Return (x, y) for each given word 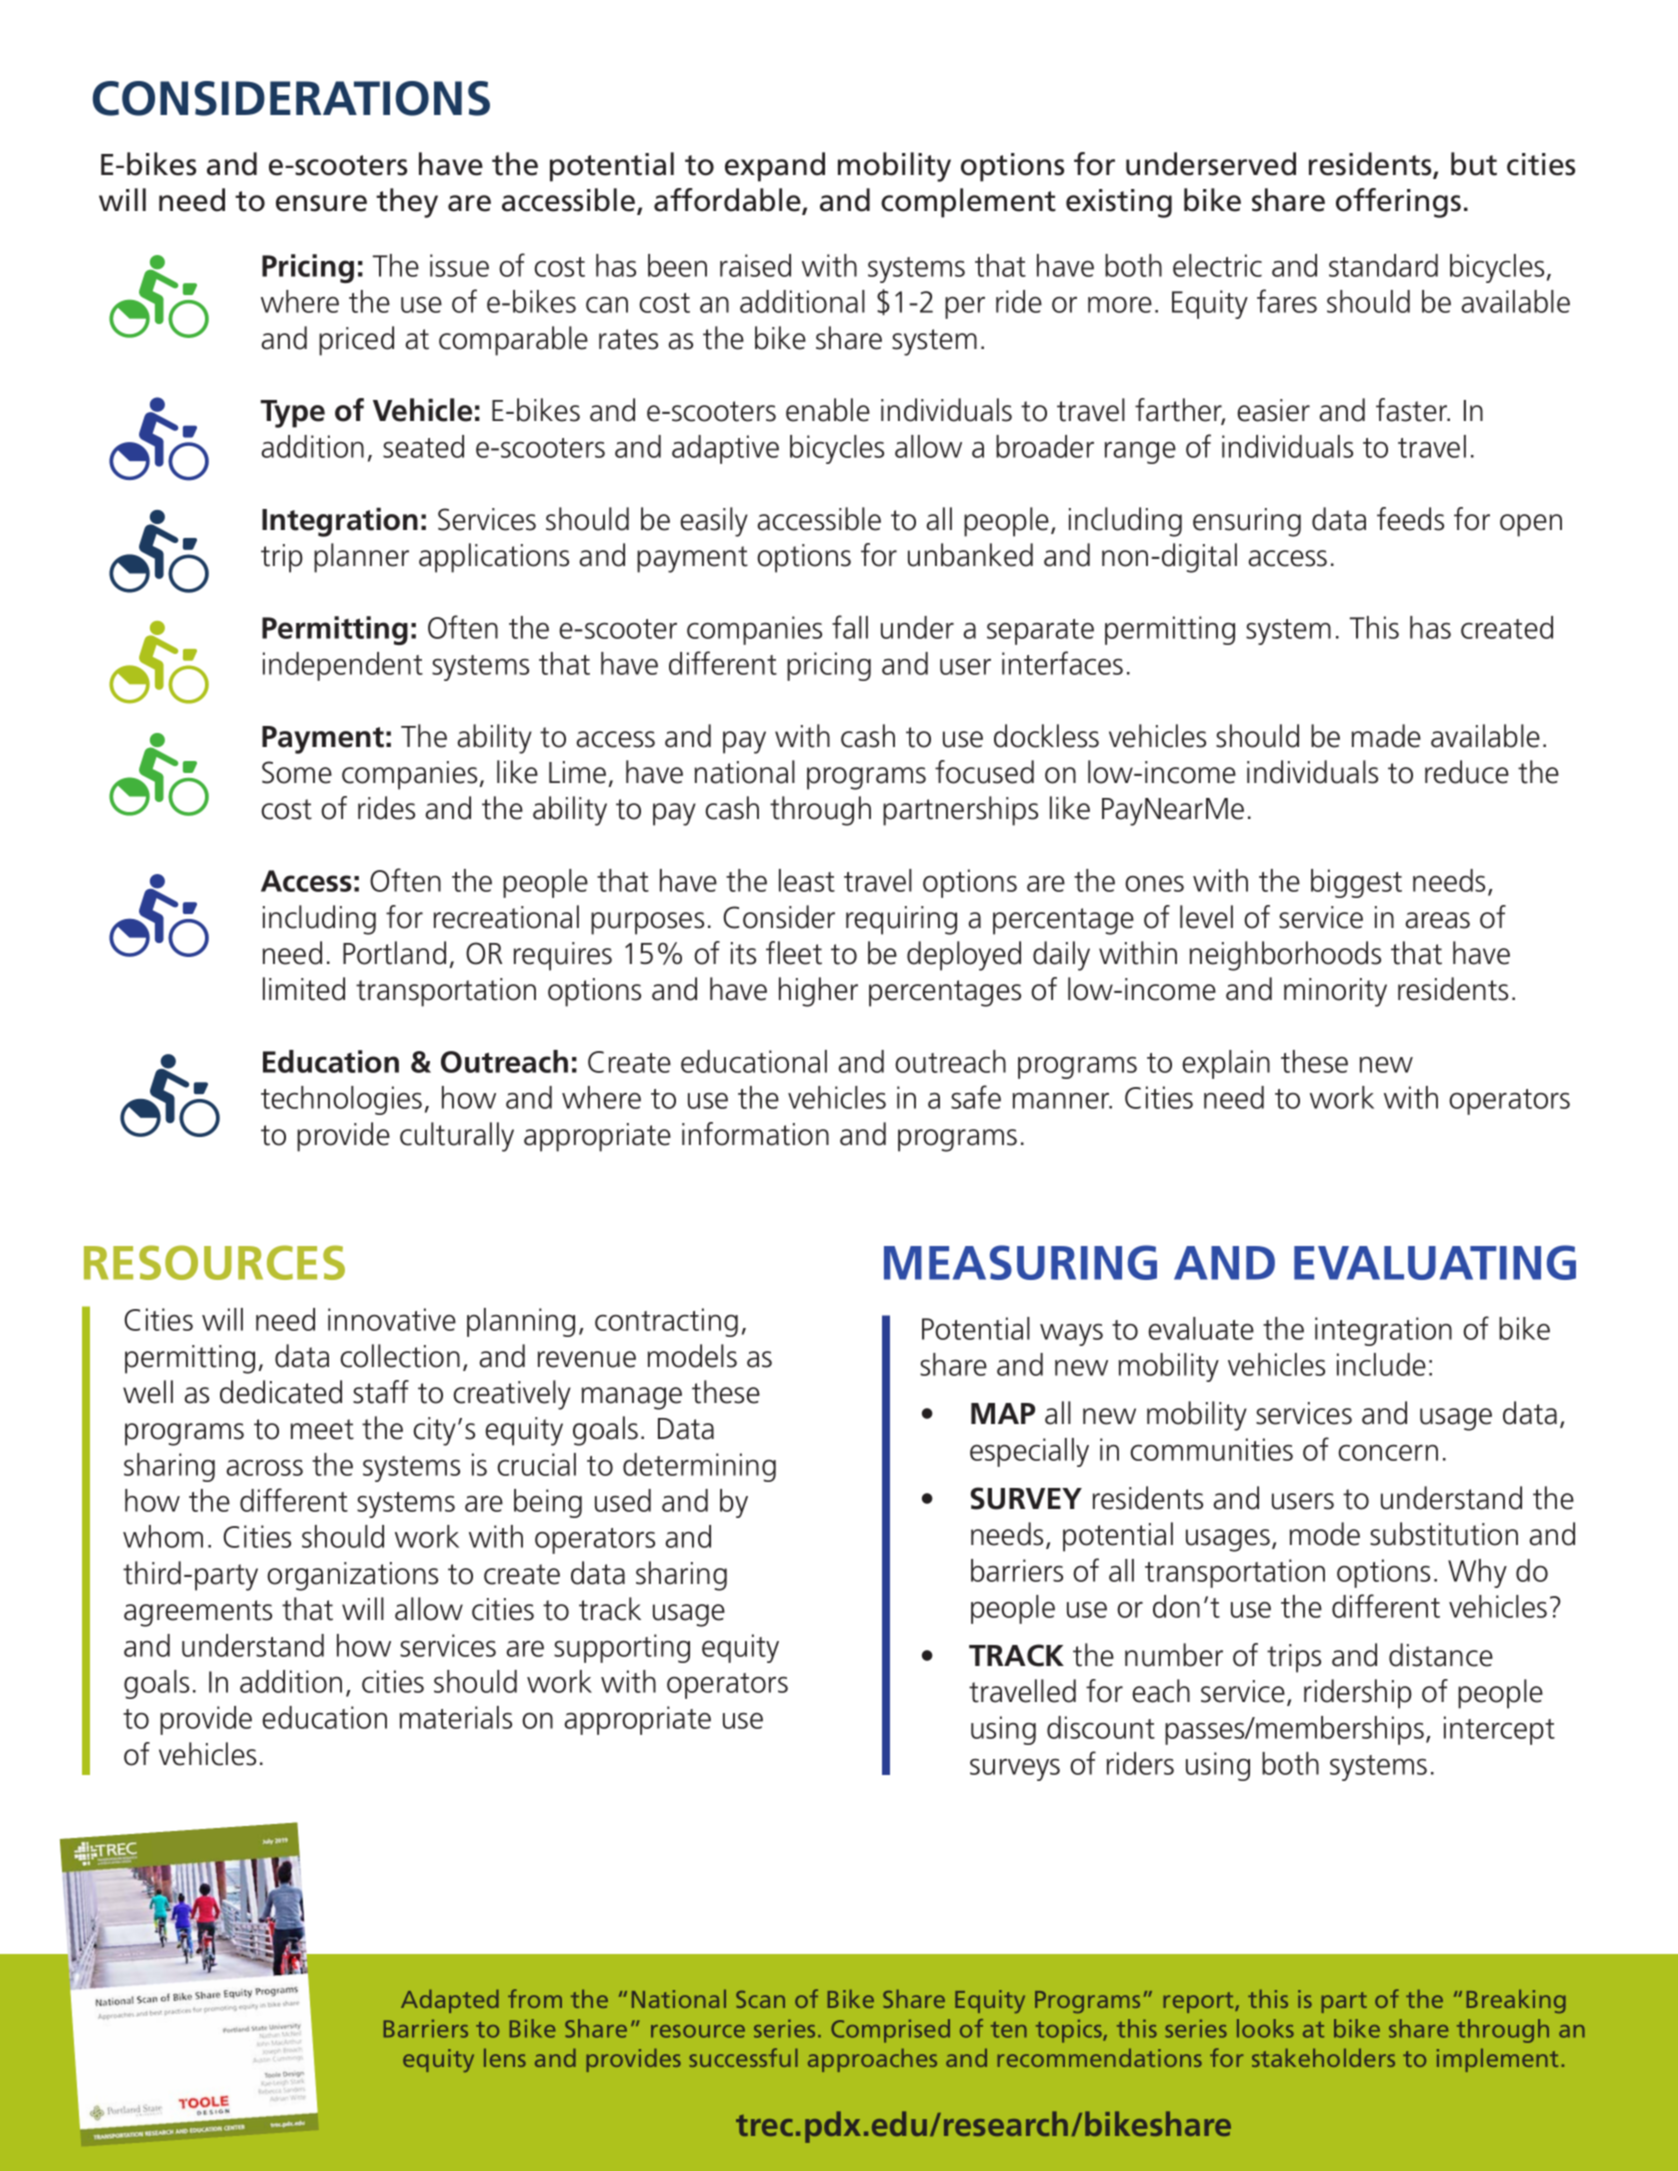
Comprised (890, 2031)
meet (322, 1429)
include (1381, 1364)
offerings (1398, 203)
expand (775, 167)
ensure (321, 203)
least (807, 880)
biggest (1356, 883)
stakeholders (1323, 2057)
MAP (1003, 1413)
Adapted (450, 2001)
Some (297, 772)
